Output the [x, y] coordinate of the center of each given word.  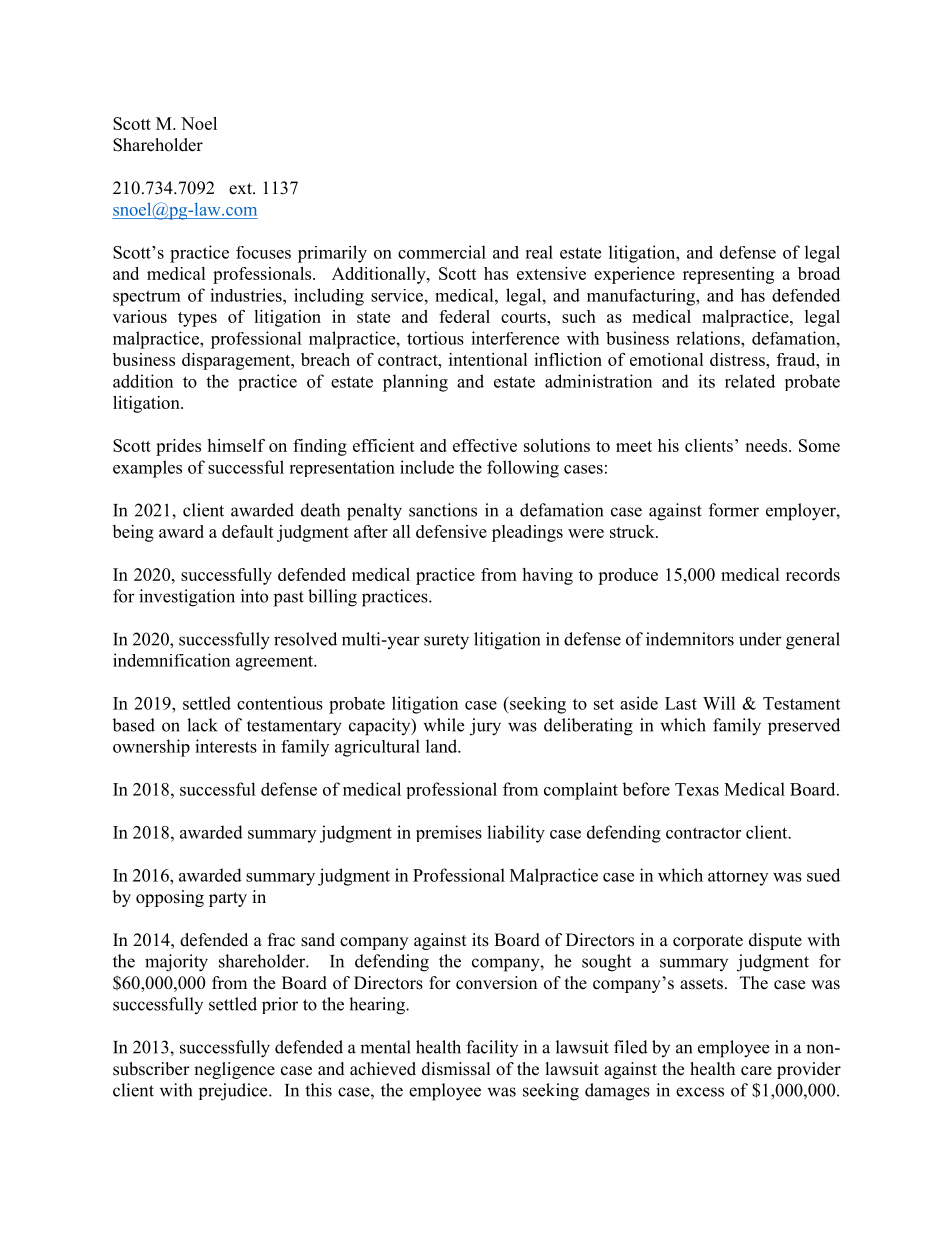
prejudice [234, 1092]
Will [719, 703]
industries [247, 295]
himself [236, 445]
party [228, 899]
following [523, 469]
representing [728, 275]
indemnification [171, 660]
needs [767, 445]
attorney [738, 878]
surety [446, 642]
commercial [442, 252]
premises [449, 833]
